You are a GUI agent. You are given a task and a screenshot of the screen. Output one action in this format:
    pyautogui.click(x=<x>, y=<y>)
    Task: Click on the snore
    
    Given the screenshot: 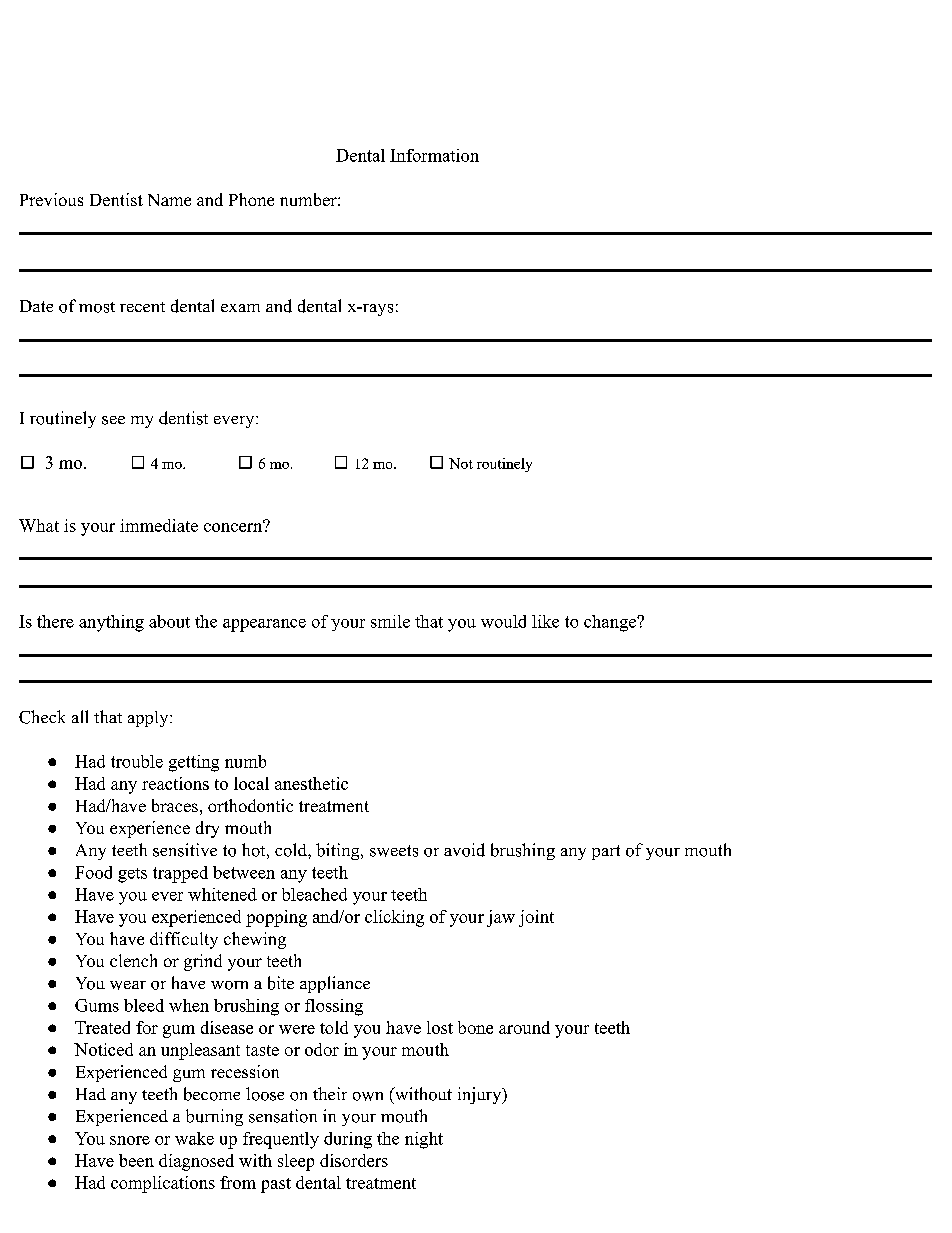 What is the action you would take?
    pyautogui.click(x=130, y=1140)
